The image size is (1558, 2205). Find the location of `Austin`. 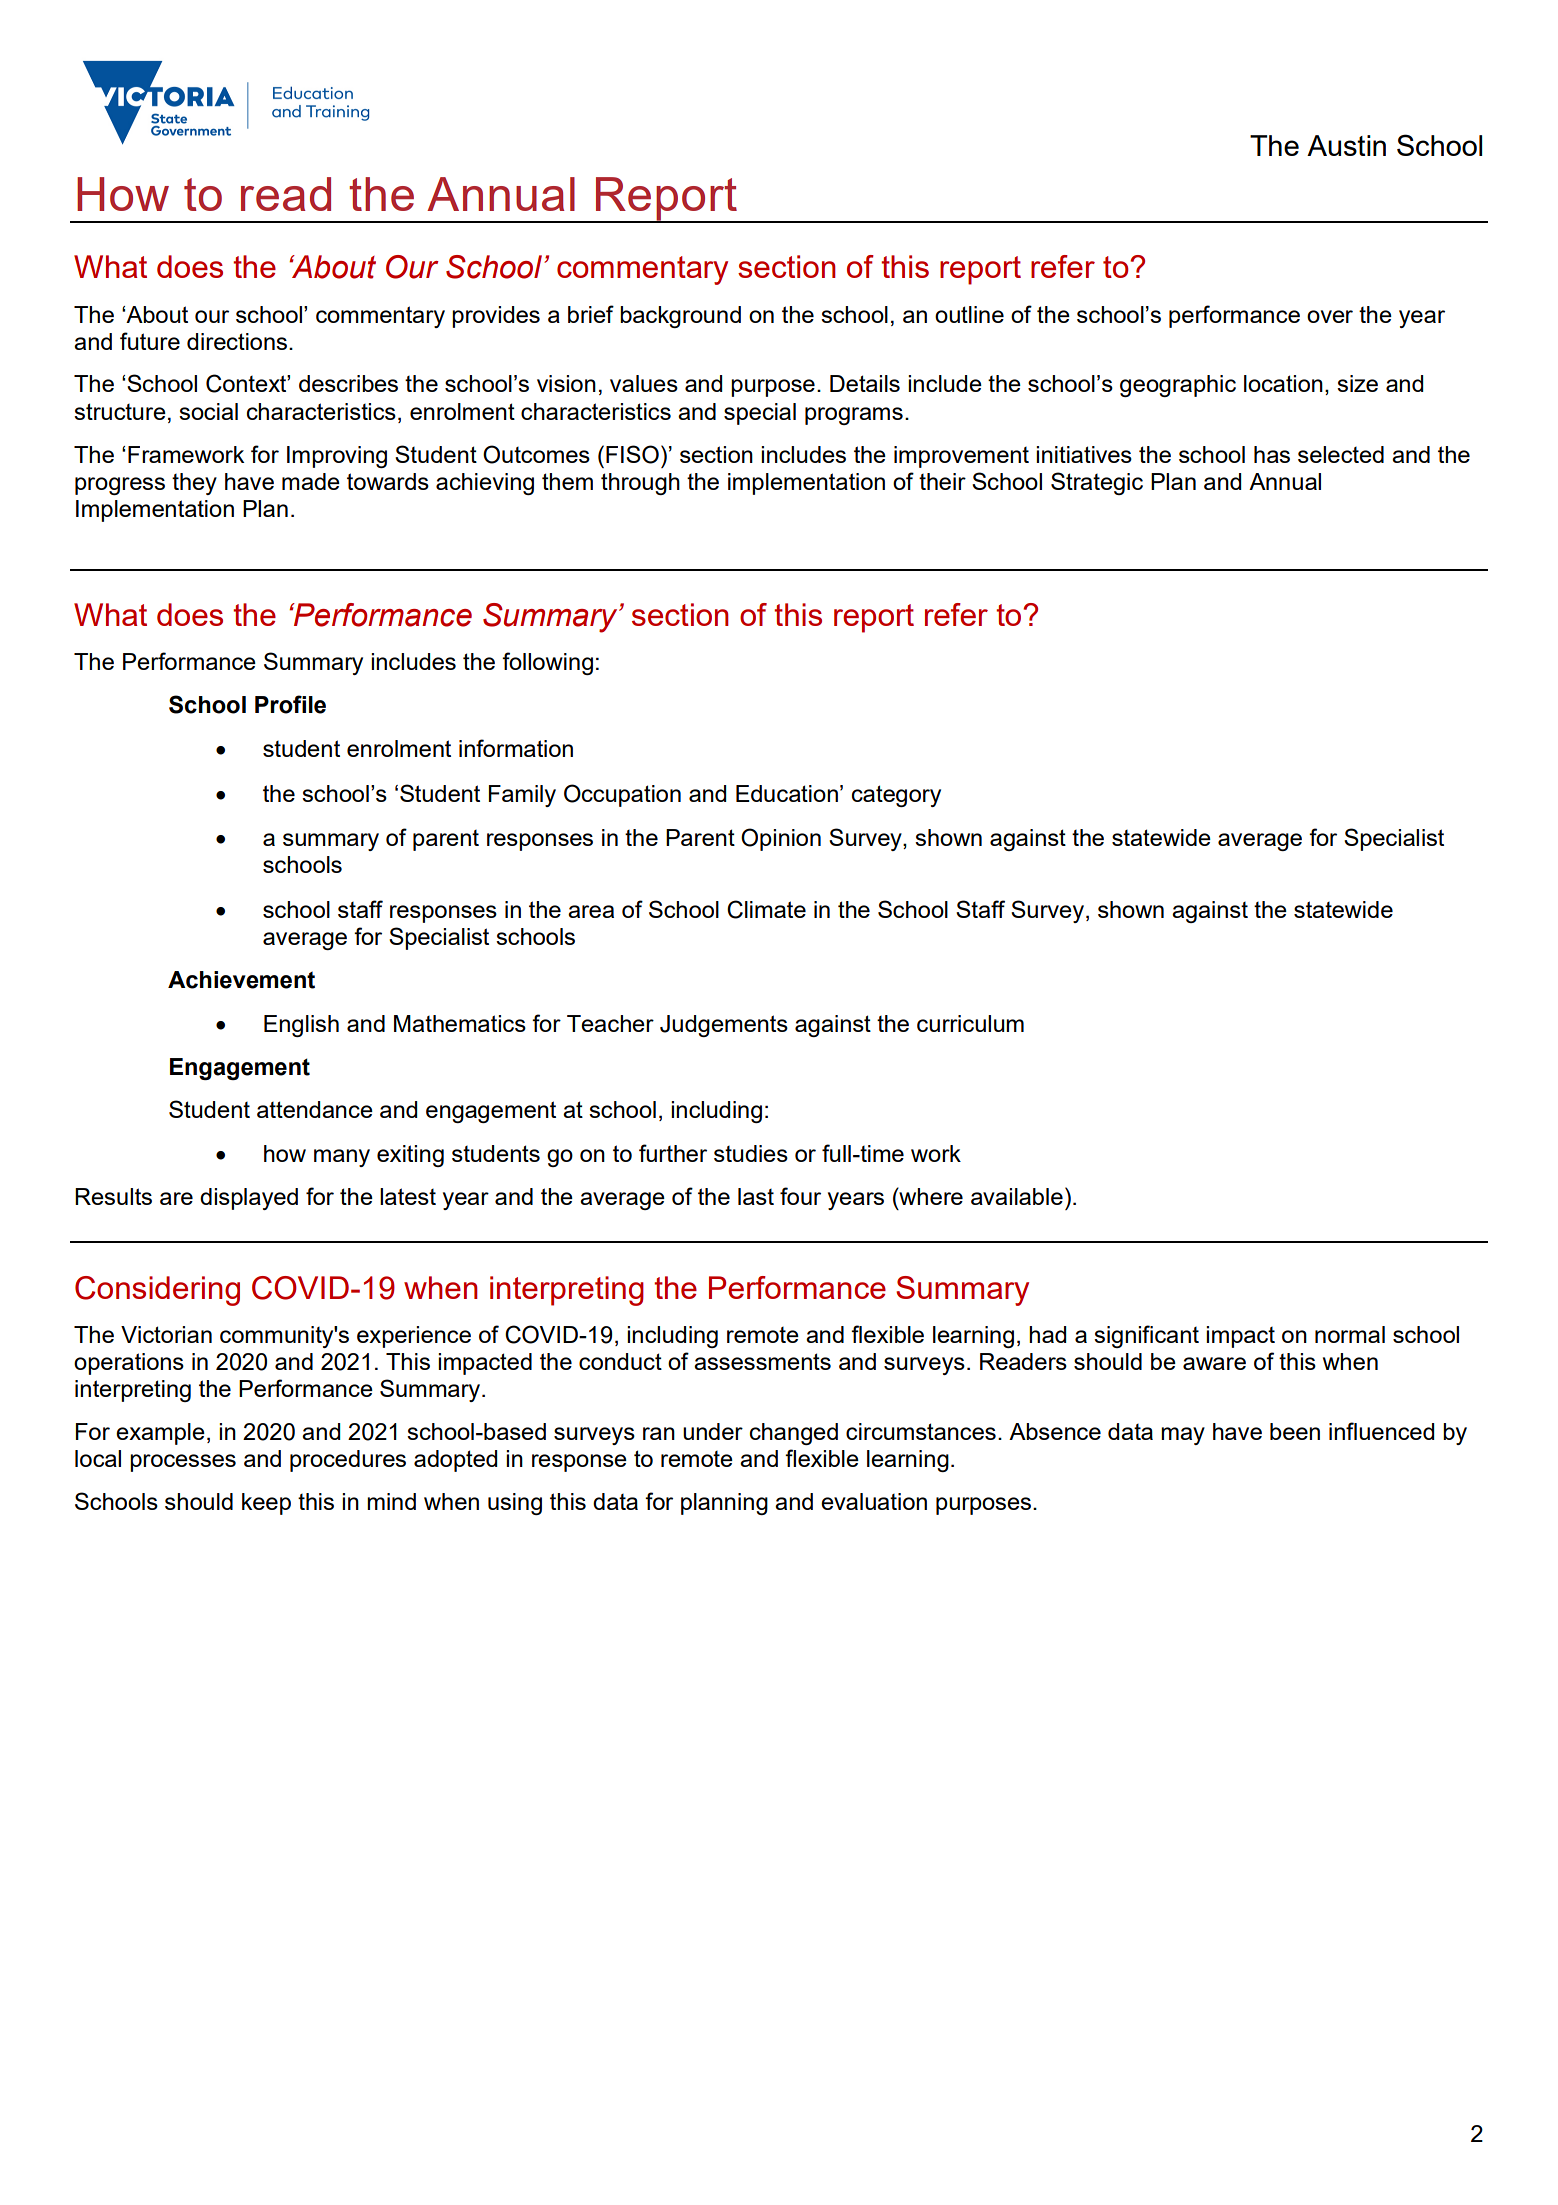

Austin is located at coordinates (1346, 145).
